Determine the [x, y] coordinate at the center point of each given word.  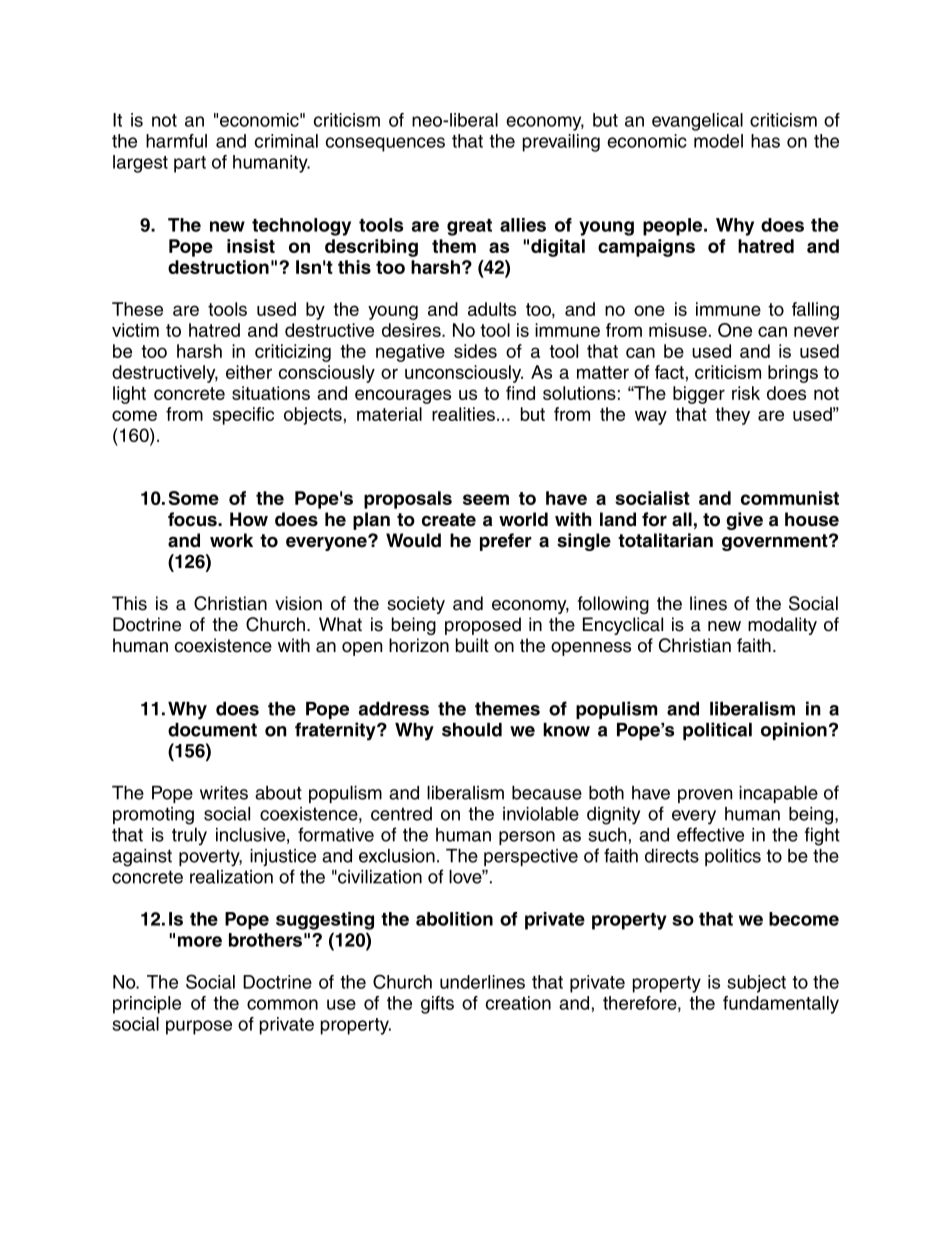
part [190, 164]
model [718, 141]
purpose [199, 1027]
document [212, 730]
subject [756, 984]
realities [463, 414]
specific [243, 416]
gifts [437, 1005]
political [717, 731]
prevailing [561, 143]
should [472, 730]
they [732, 416]
